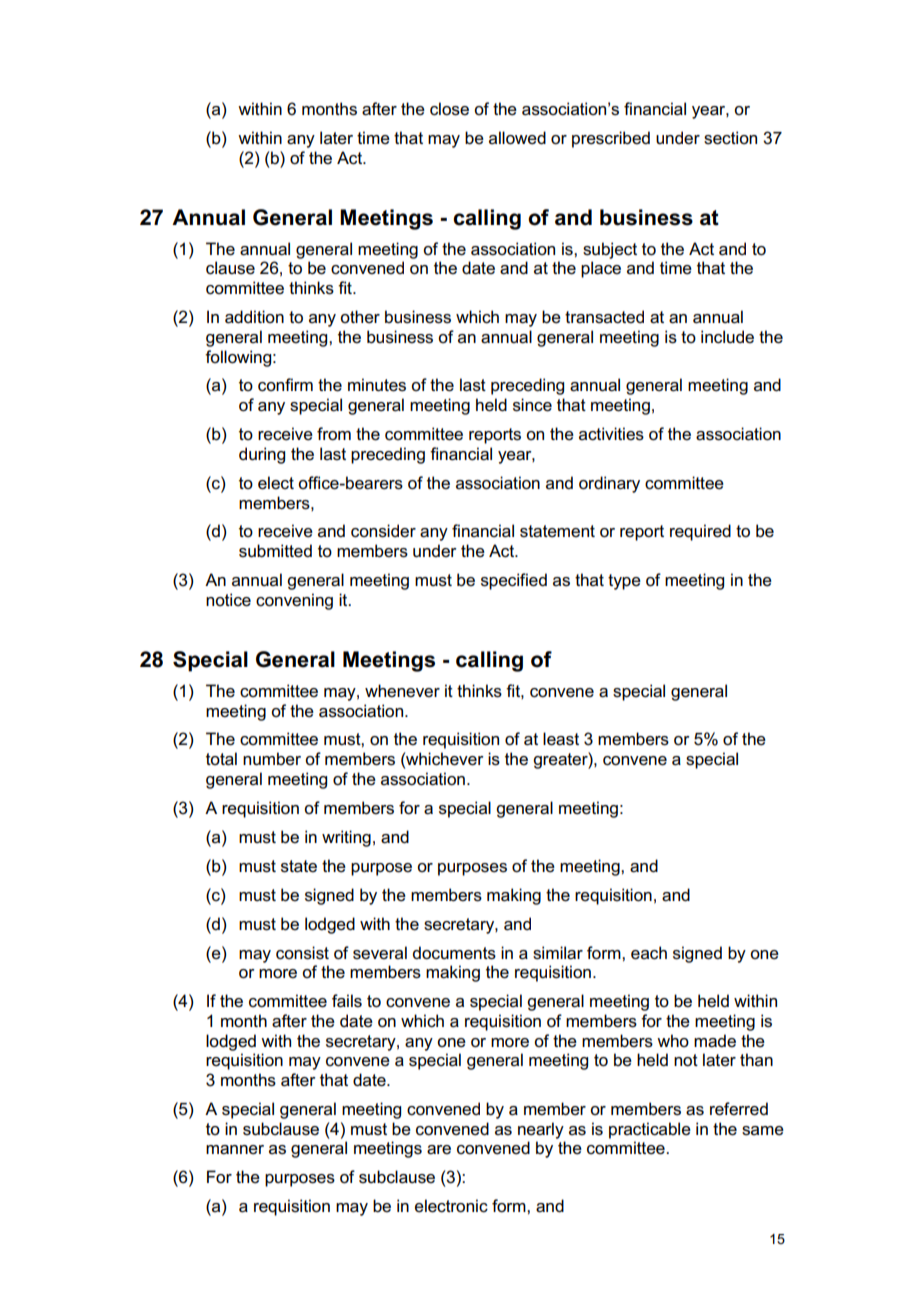 This document has height=1308, width=924. I want to click on allowed, so click(517, 138).
